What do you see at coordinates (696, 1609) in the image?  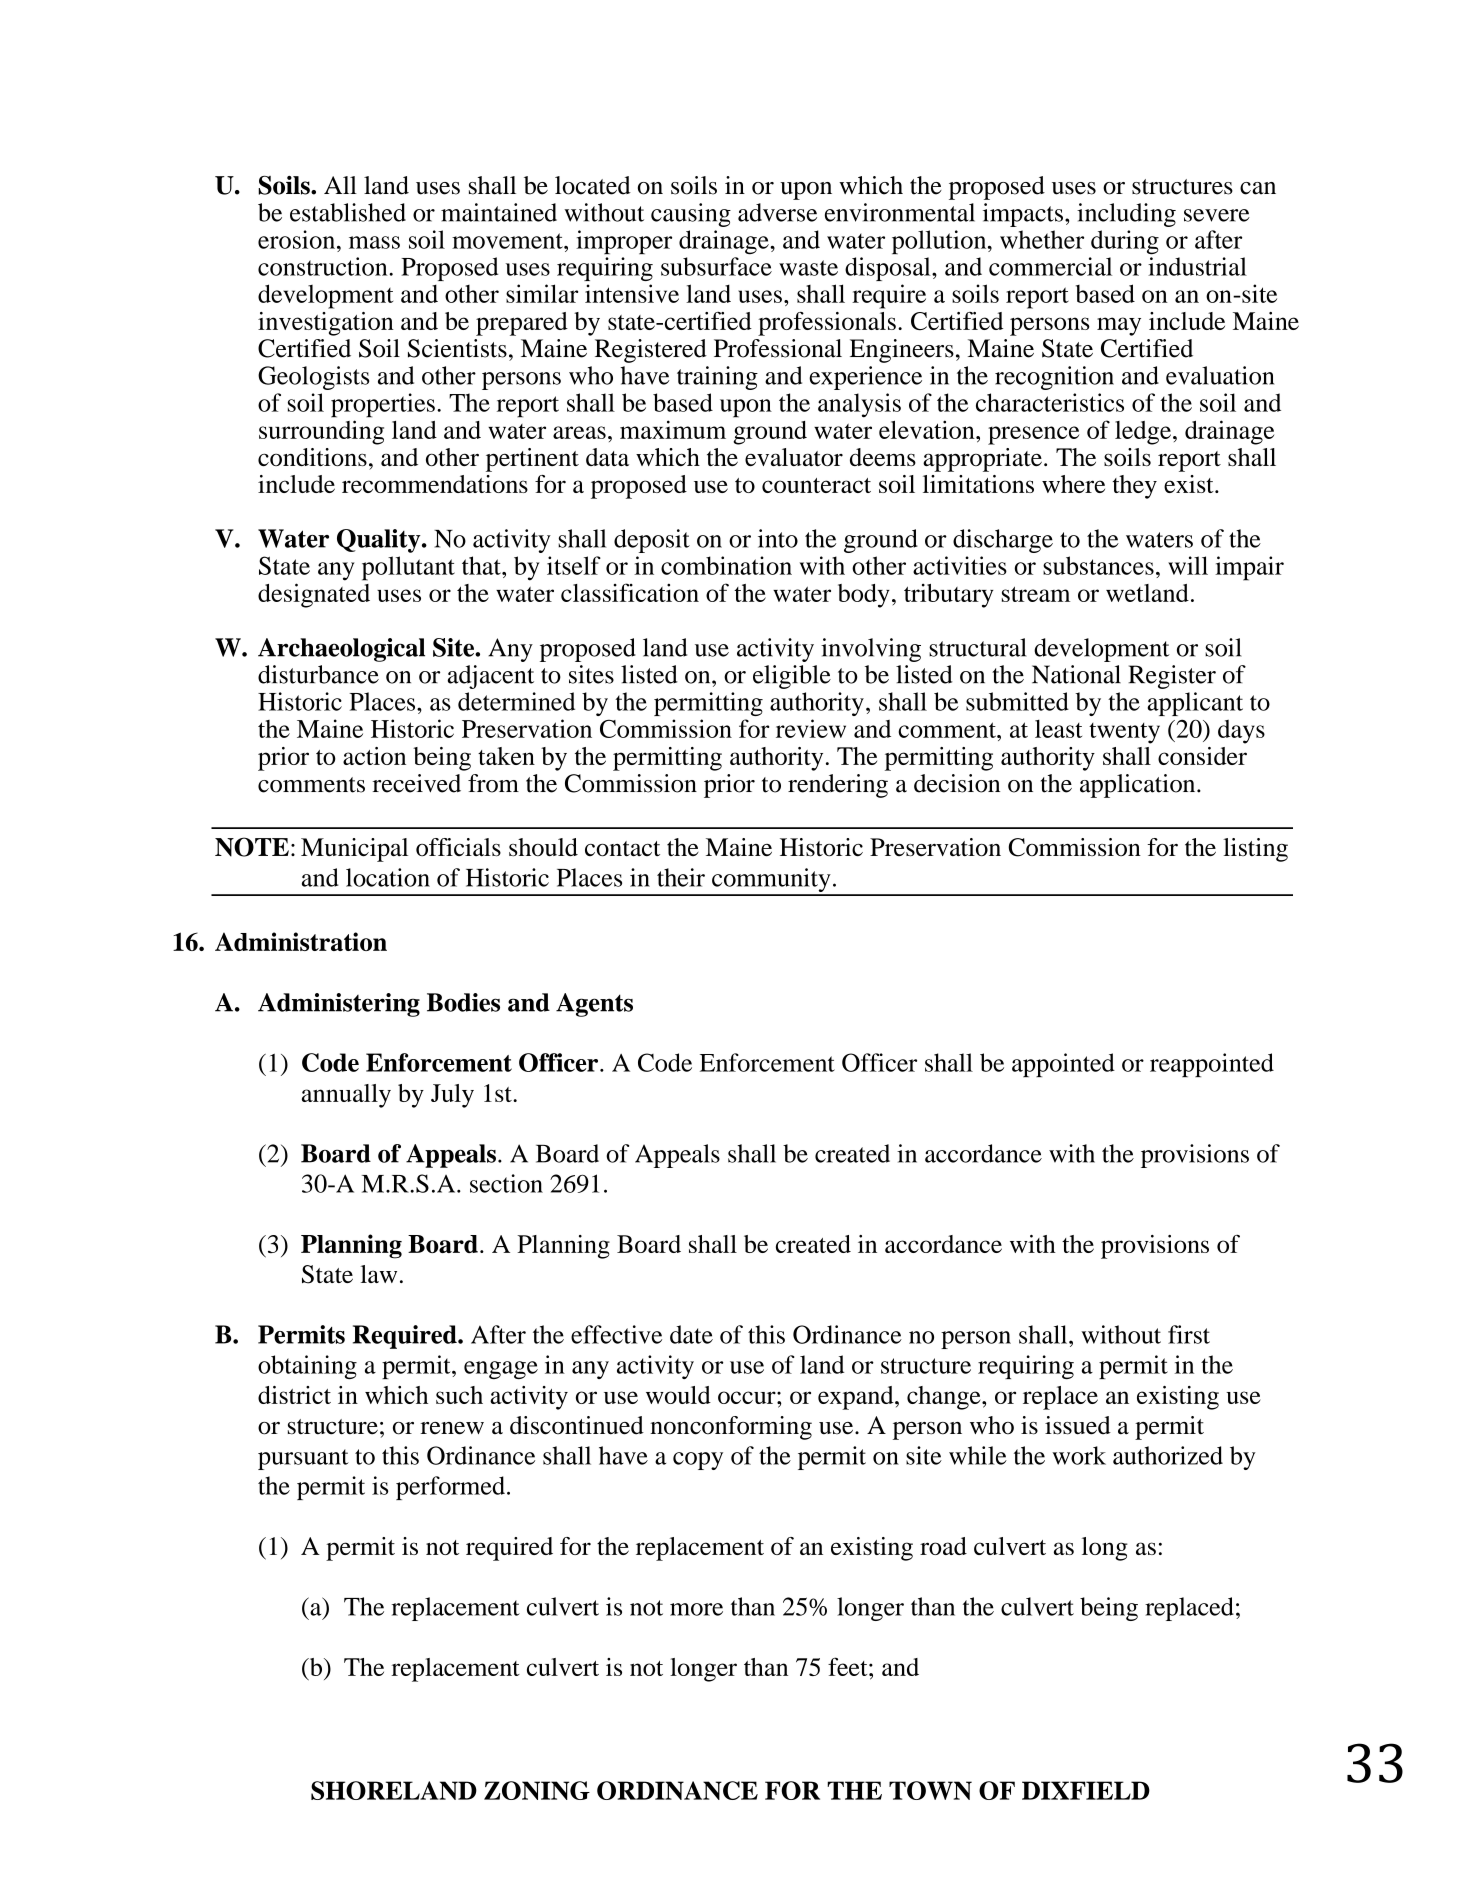 I see `more` at bounding box center [696, 1609].
